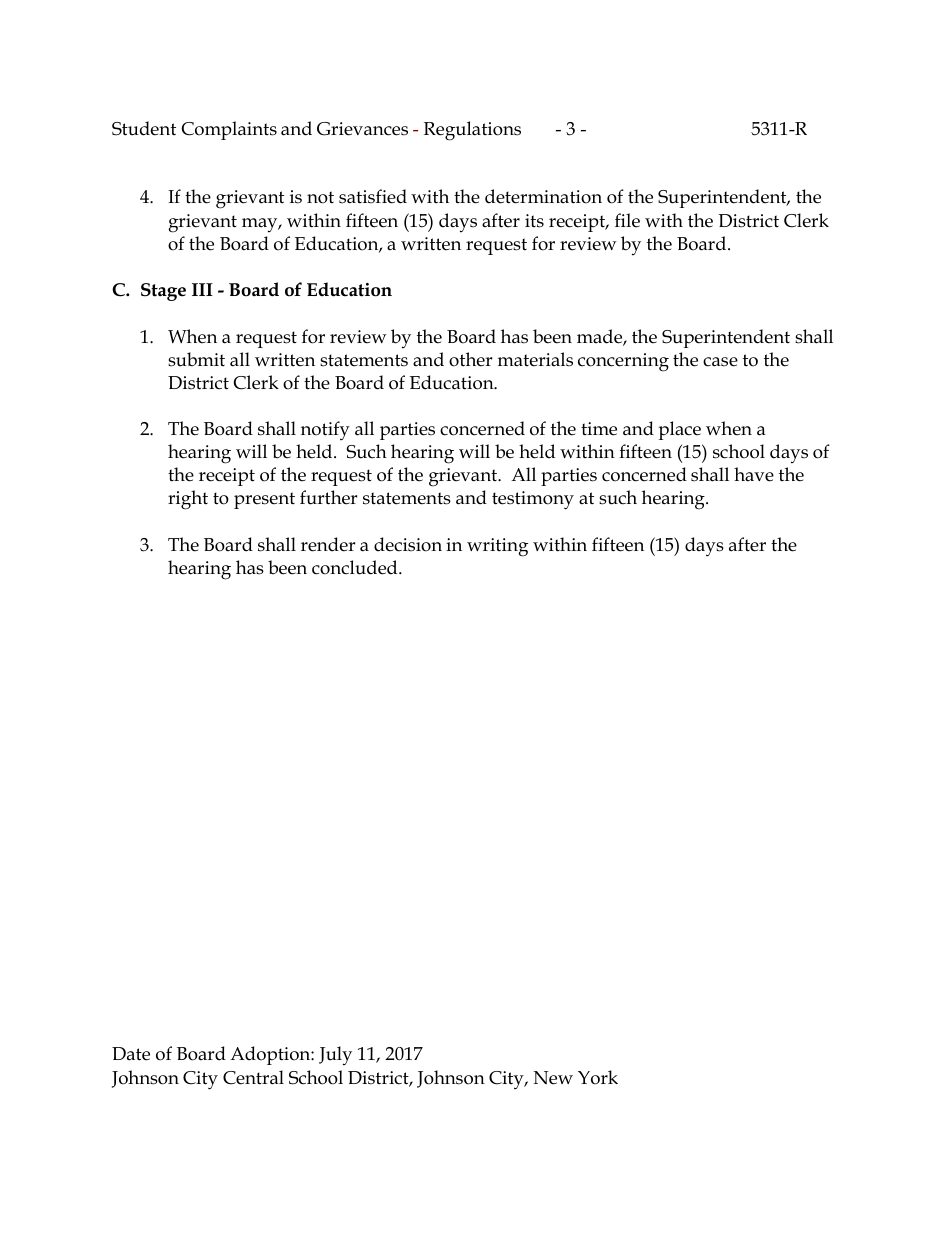 Image resolution: width=952 pixels, height=1233 pixels. Describe the element at coordinates (131, 1054) in the screenshot. I see `Date` at that location.
